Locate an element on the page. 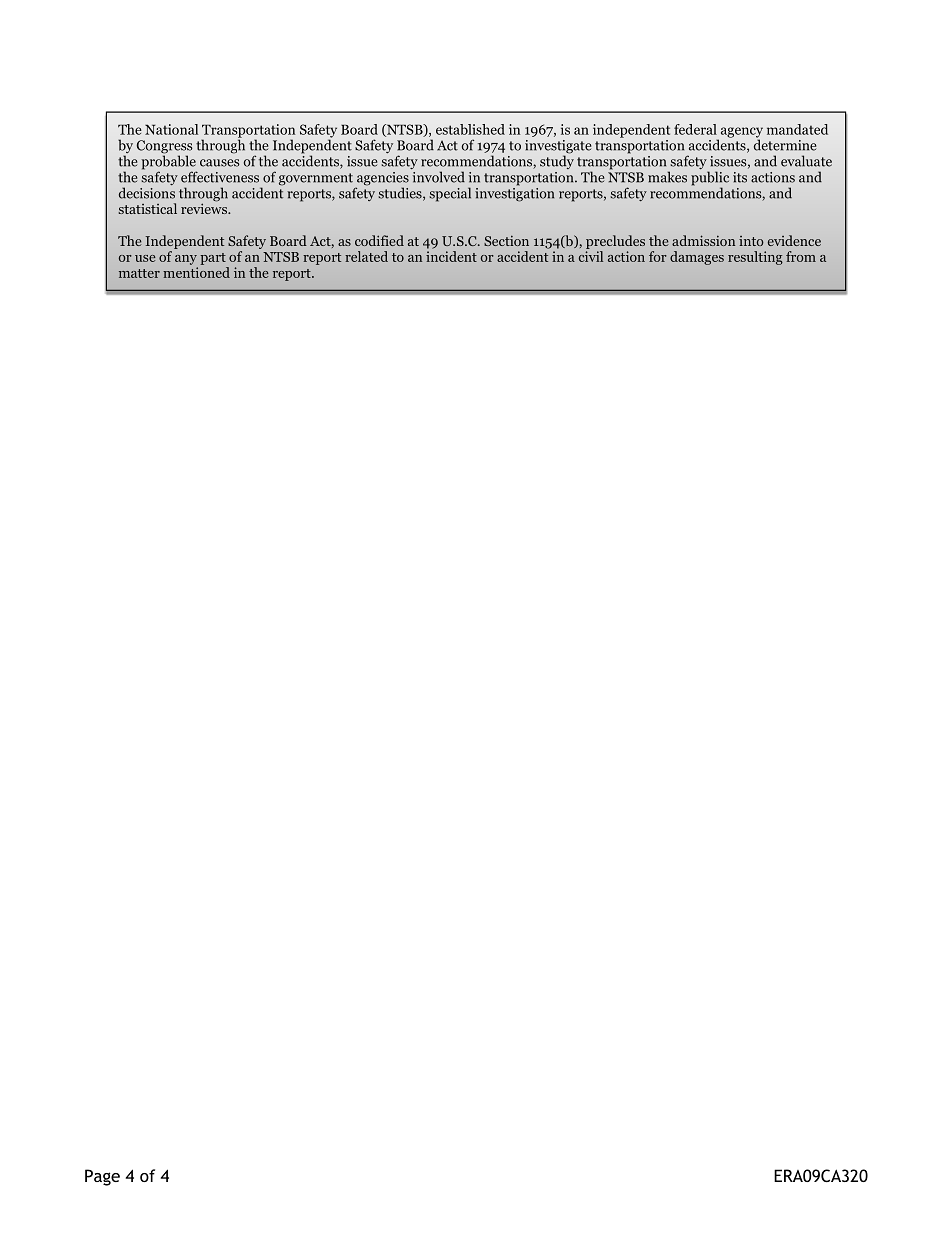  civil is located at coordinates (591, 256).
